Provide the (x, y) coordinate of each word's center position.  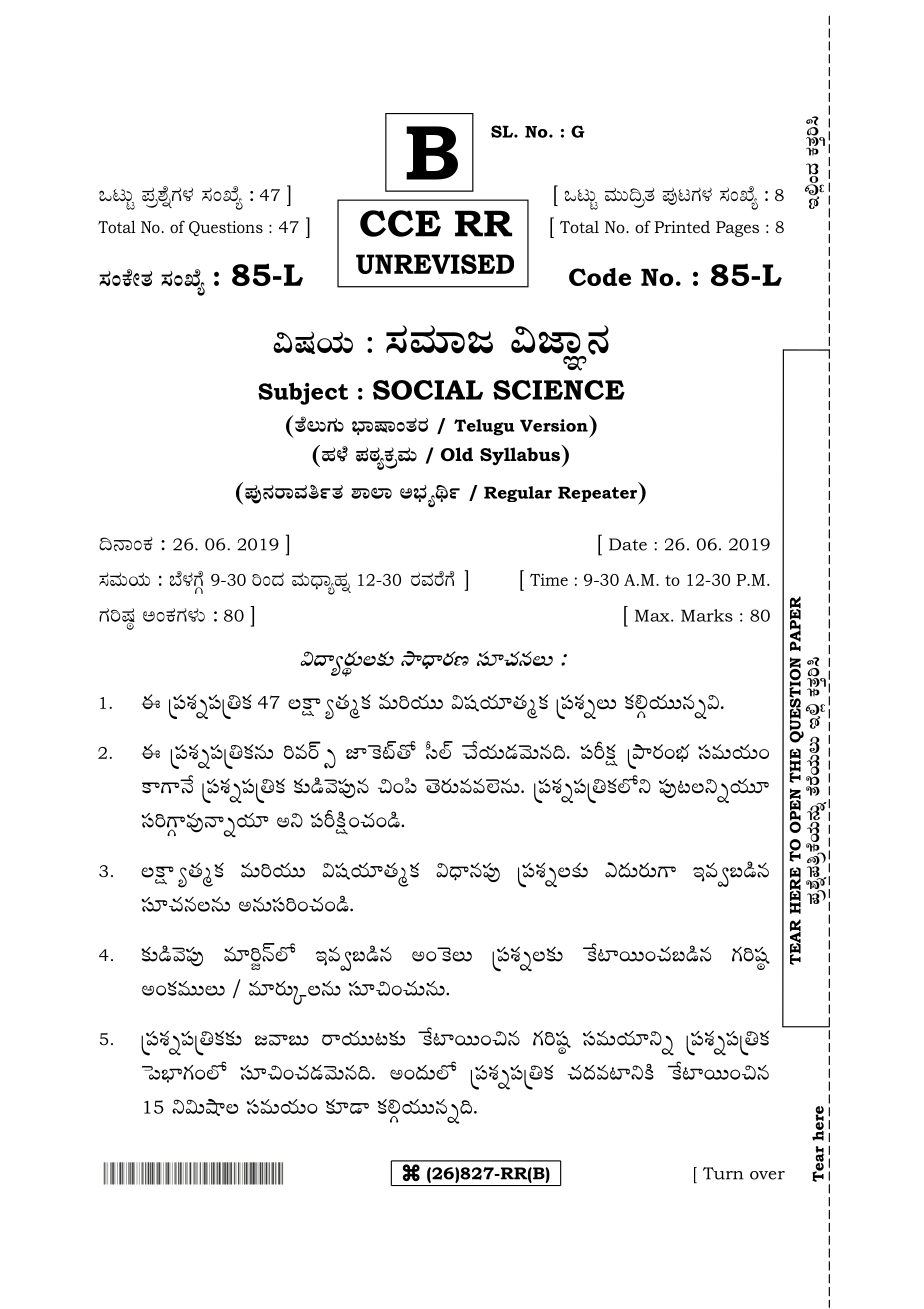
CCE (400, 223)
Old (457, 454)
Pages (737, 229)
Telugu (484, 427)
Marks (707, 615)
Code (600, 277)
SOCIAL (428, 390)
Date (628, 544)
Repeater (599, 495)
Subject (303, 393)
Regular (518, 494)
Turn (723, 1173)
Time (549, 579)
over (767, 1175)
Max (653, 615)
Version (554, 425)
